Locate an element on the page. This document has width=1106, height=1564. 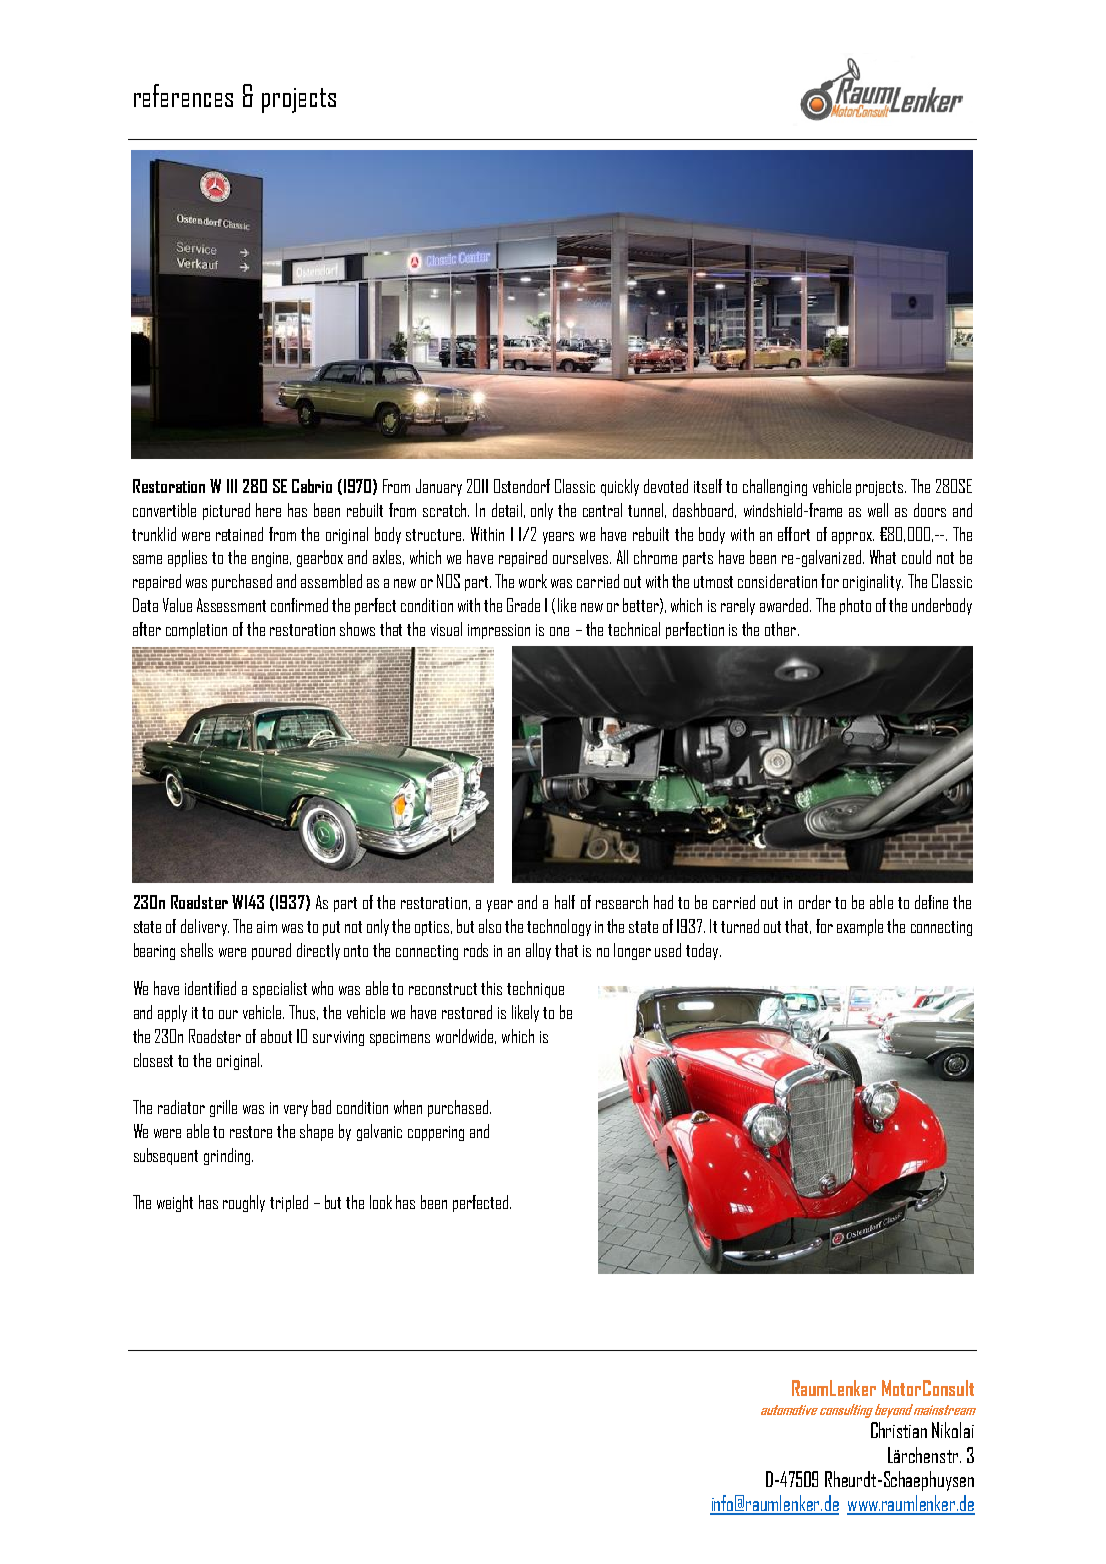
roughly is located at coordinates (244, 1203).
